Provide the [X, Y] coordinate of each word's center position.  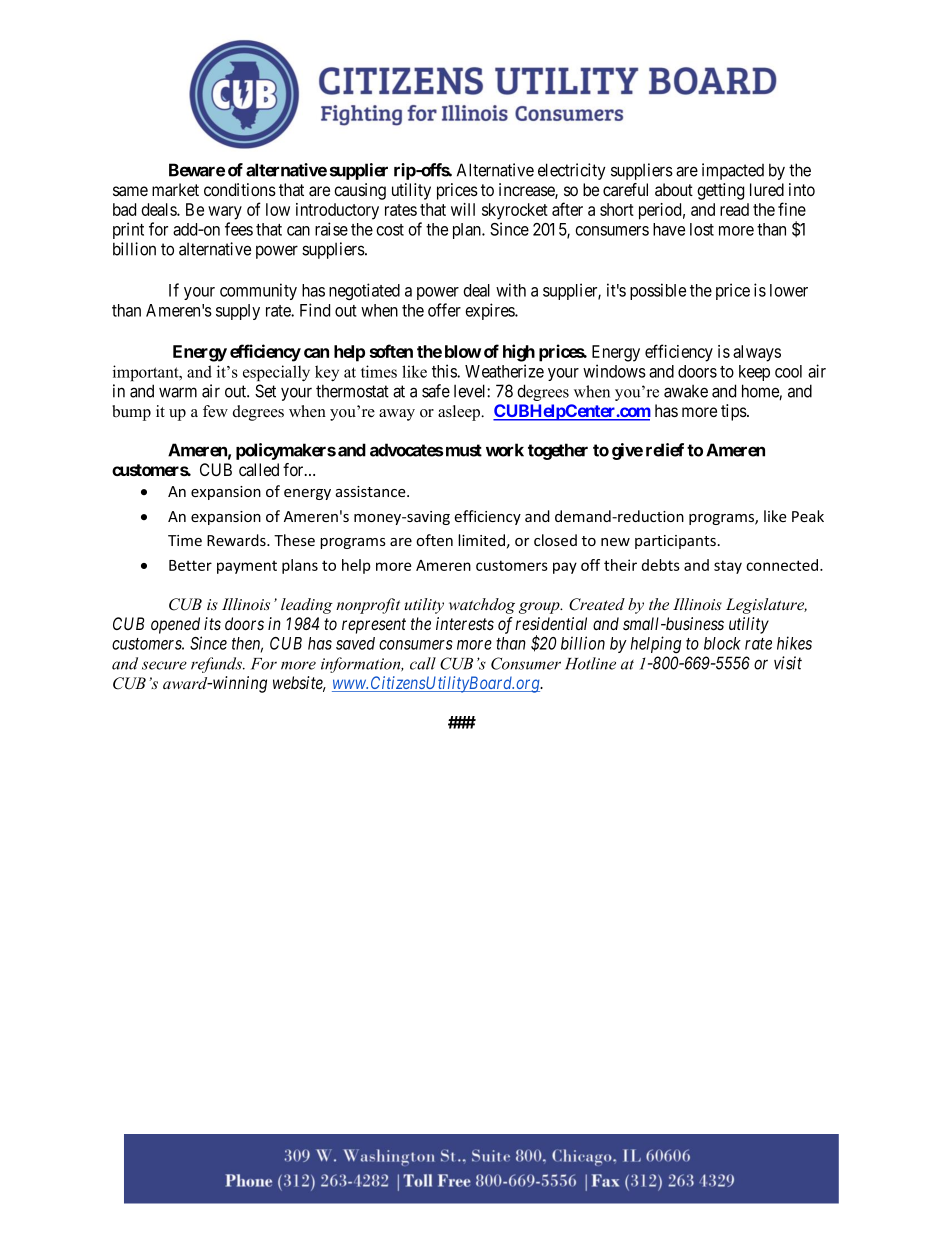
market [175, 190]
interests [465, 623]
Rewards [237, 540]
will [463, 209]
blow [463, 351]
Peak [808, 516]
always [757, 353]
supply [238, 312]
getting [720, 191]
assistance [372, 491]
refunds [217, 665]
